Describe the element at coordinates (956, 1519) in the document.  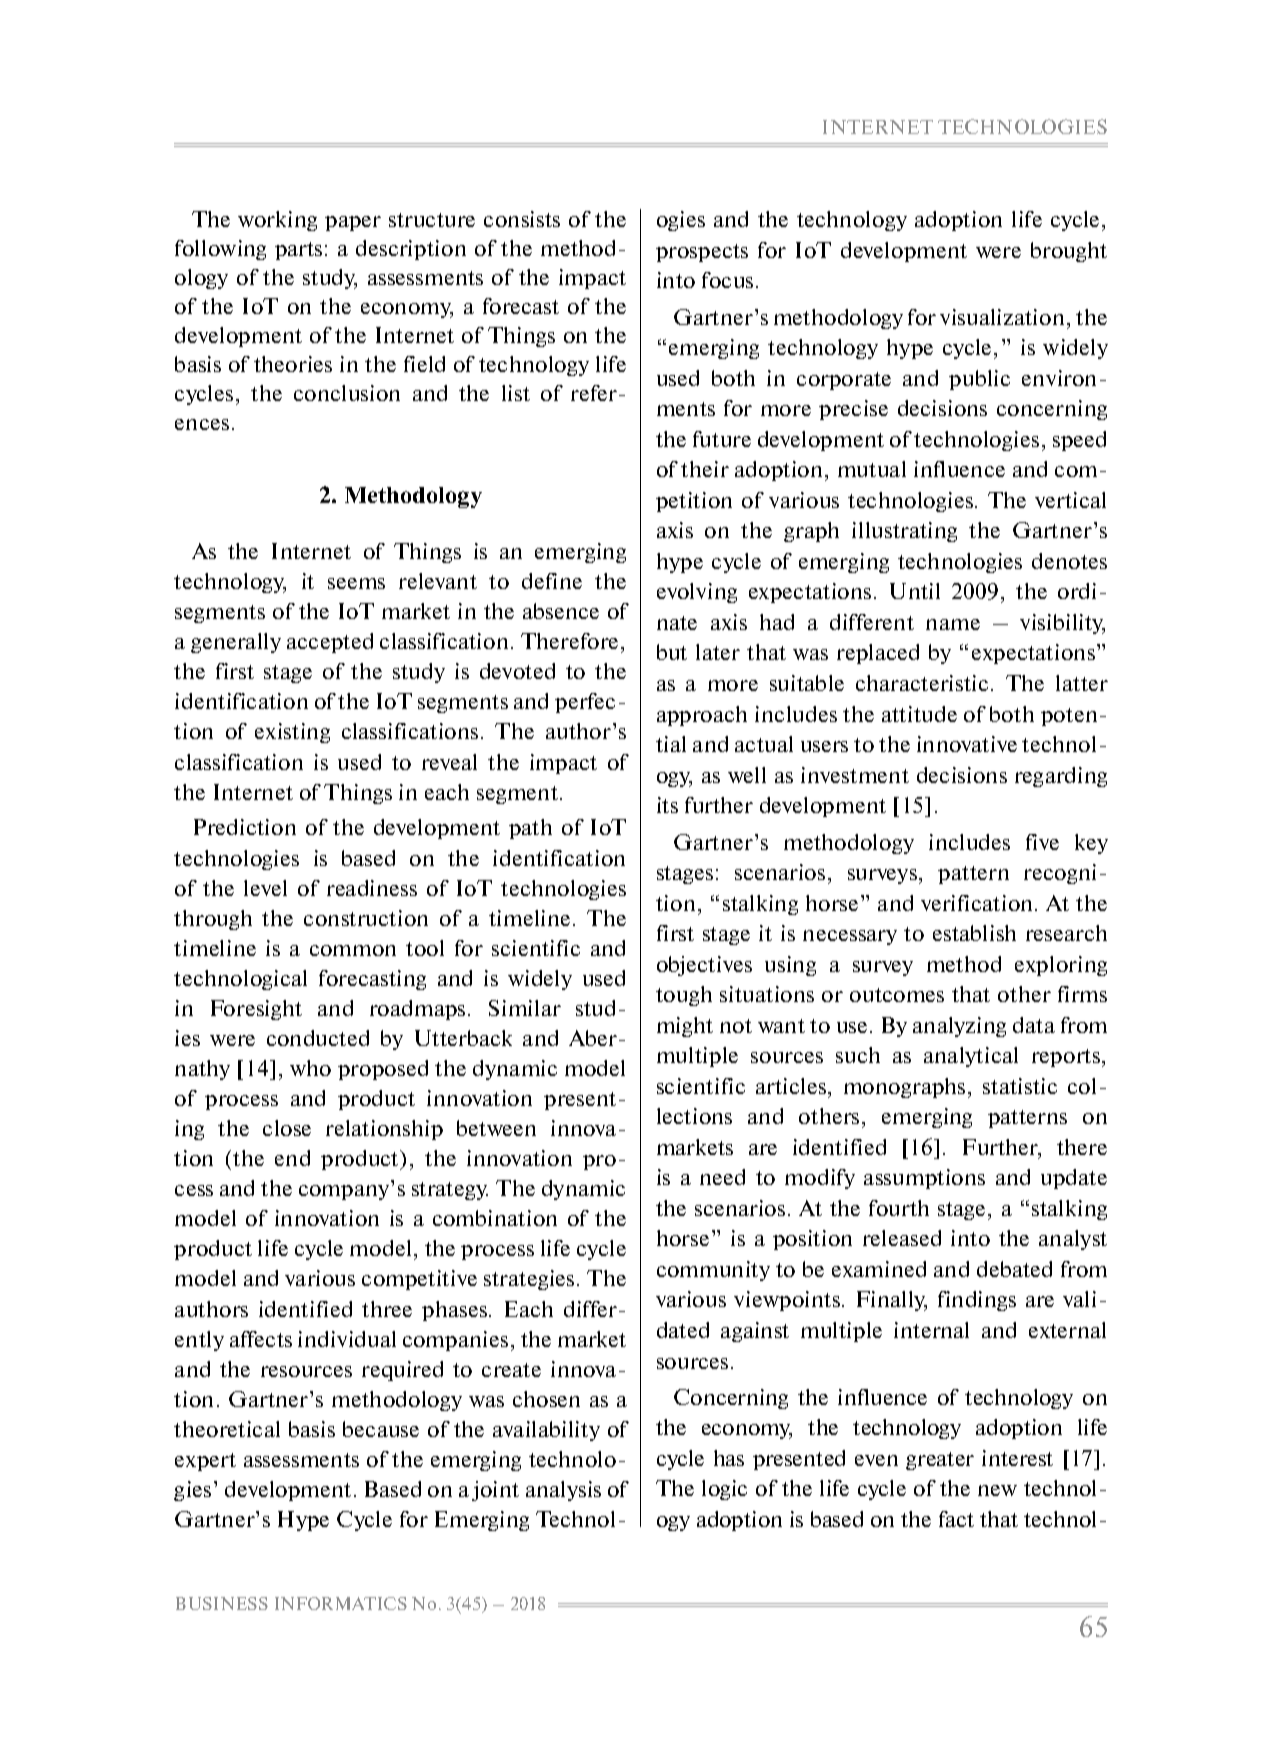
I see `fact` at that location.
